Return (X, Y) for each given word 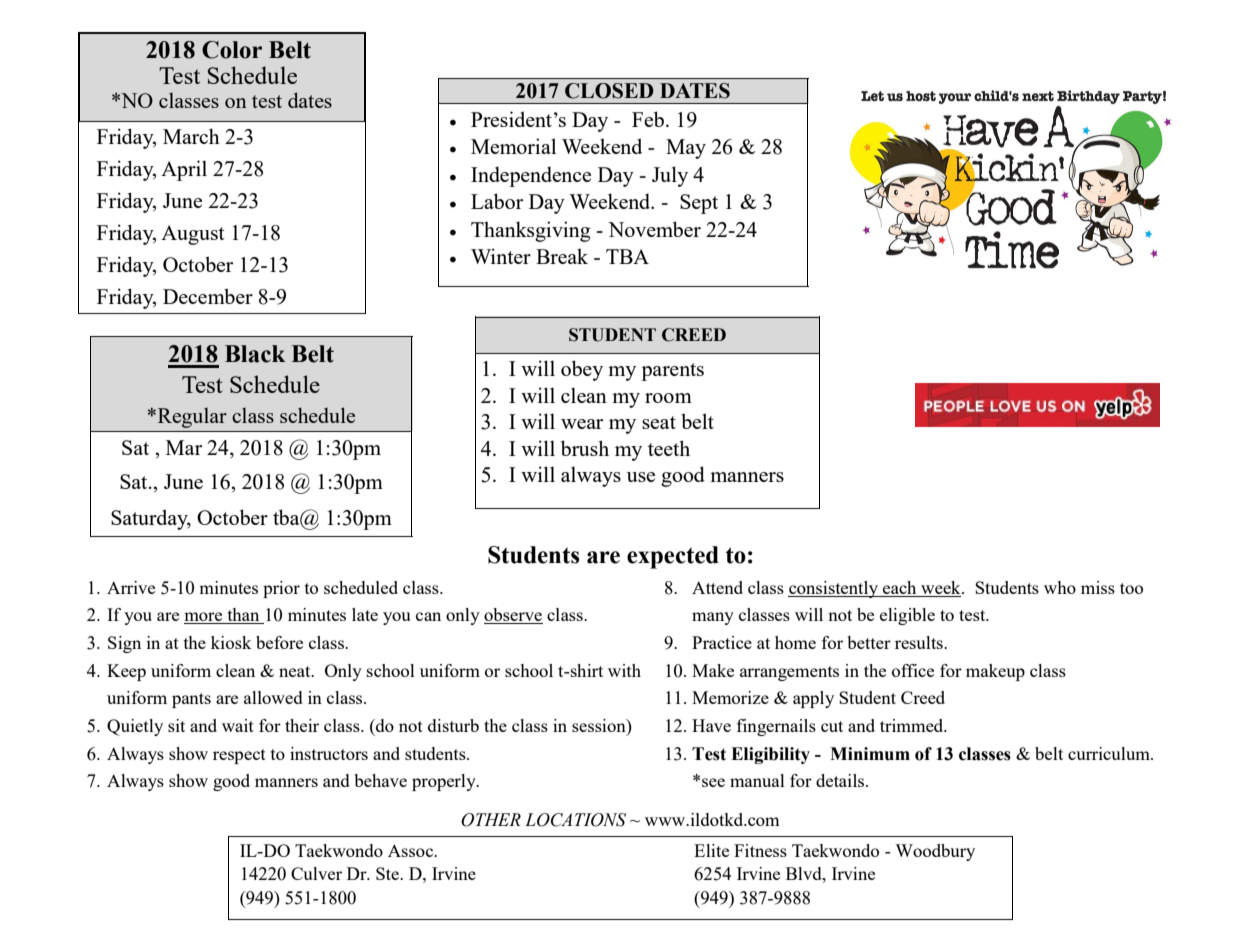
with (624, 670)
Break (562, 256)
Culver (316, 873)
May (686, 149)
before (279, 642)
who (1060, 587)
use (641, 477)
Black (255, 354)
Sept (699, 204)
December (208, 296)
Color (232, 50)
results (920, 642)
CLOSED (609, 91)
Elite (711, 850)
